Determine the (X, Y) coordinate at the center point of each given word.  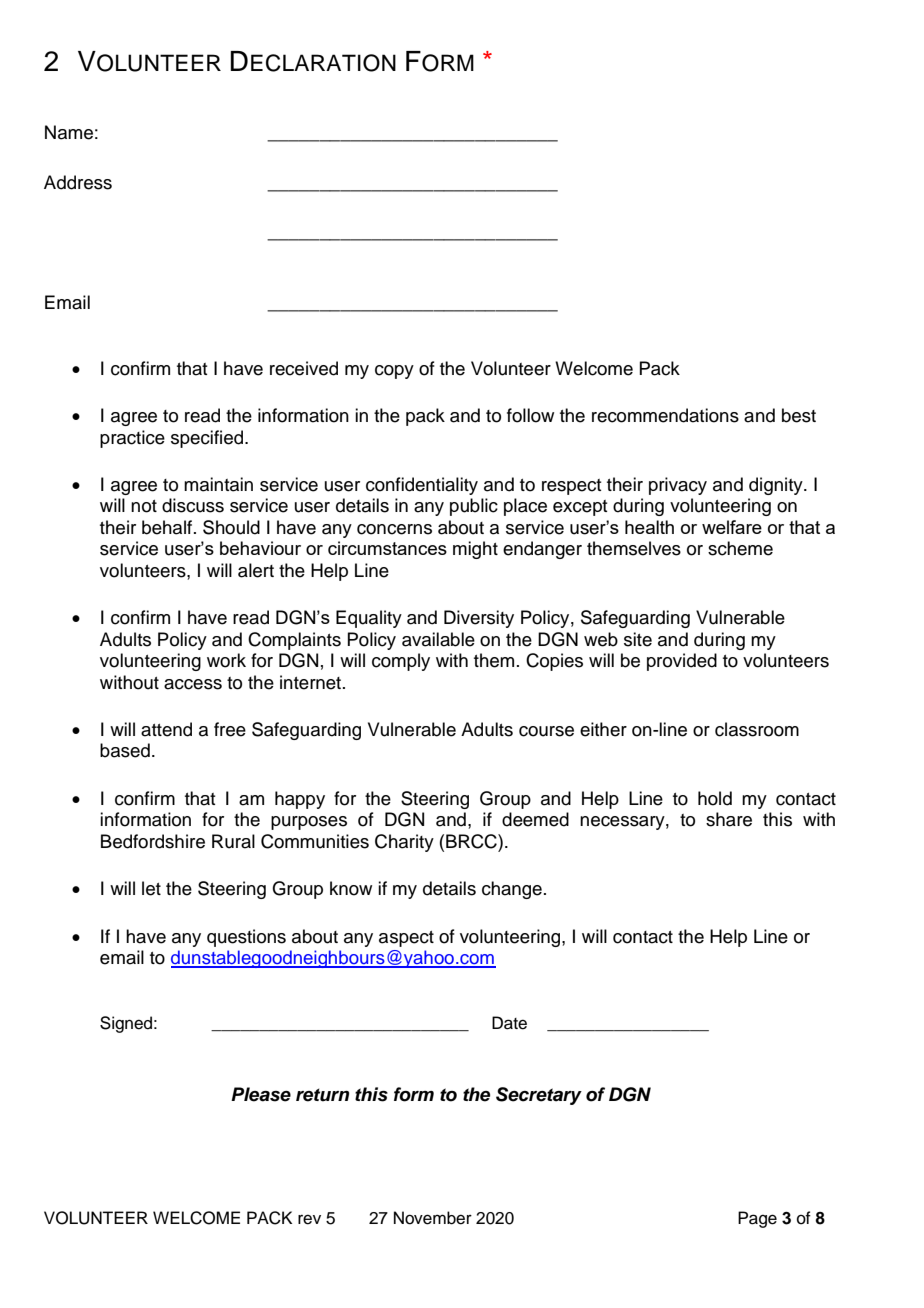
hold (715, 798)
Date (509, 1023)
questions (246, 938)
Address (78, 182)
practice (132, 439)
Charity (404, 843)
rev (309, 1219)
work (226, 660)
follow (530, 415)
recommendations (665, 415)
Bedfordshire (153, 841)
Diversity (479, 619)
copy (394, 372)
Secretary (539, 1096)
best (799, 415)
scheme (740, 548)
